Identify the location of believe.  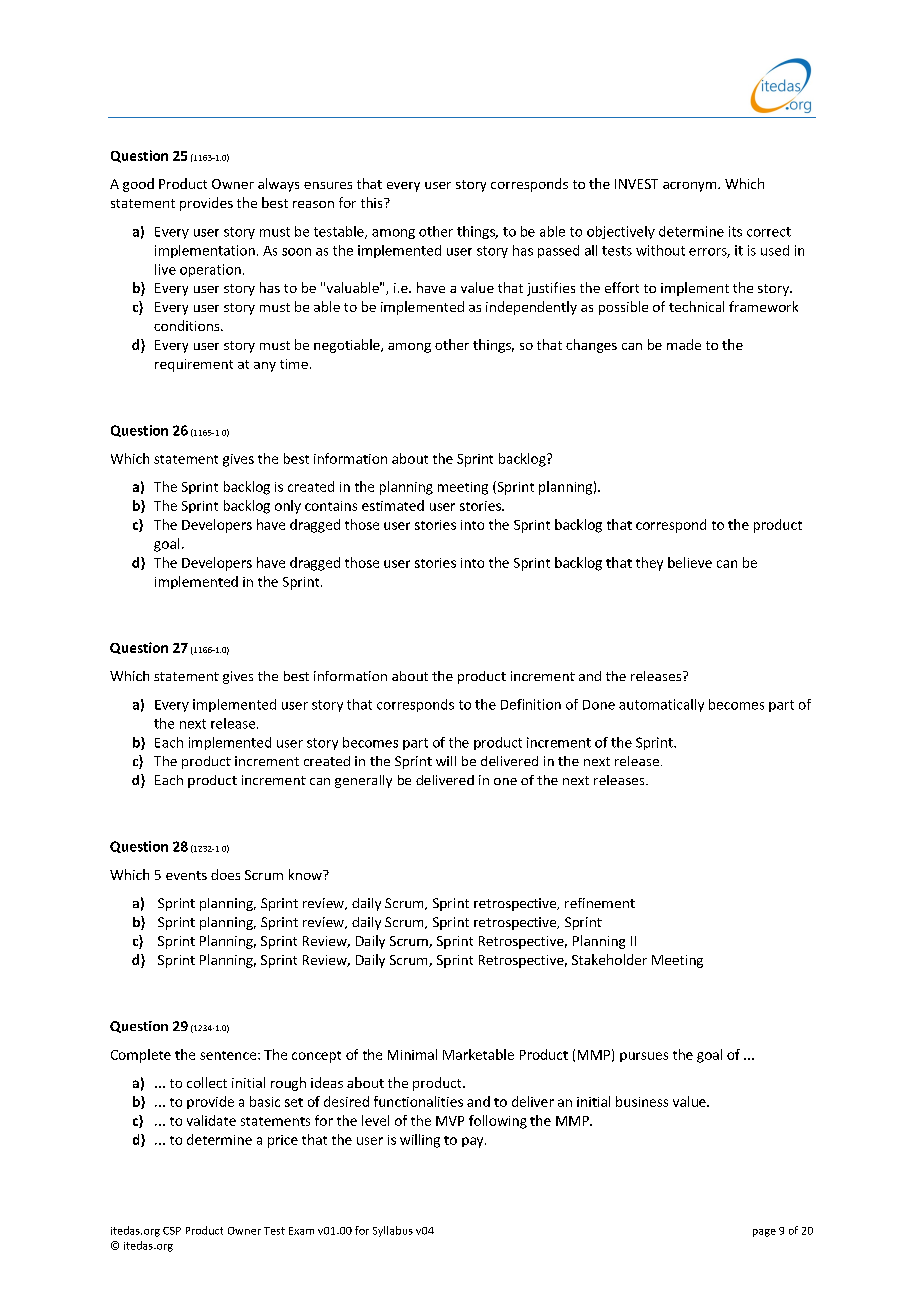
(690, 562).
